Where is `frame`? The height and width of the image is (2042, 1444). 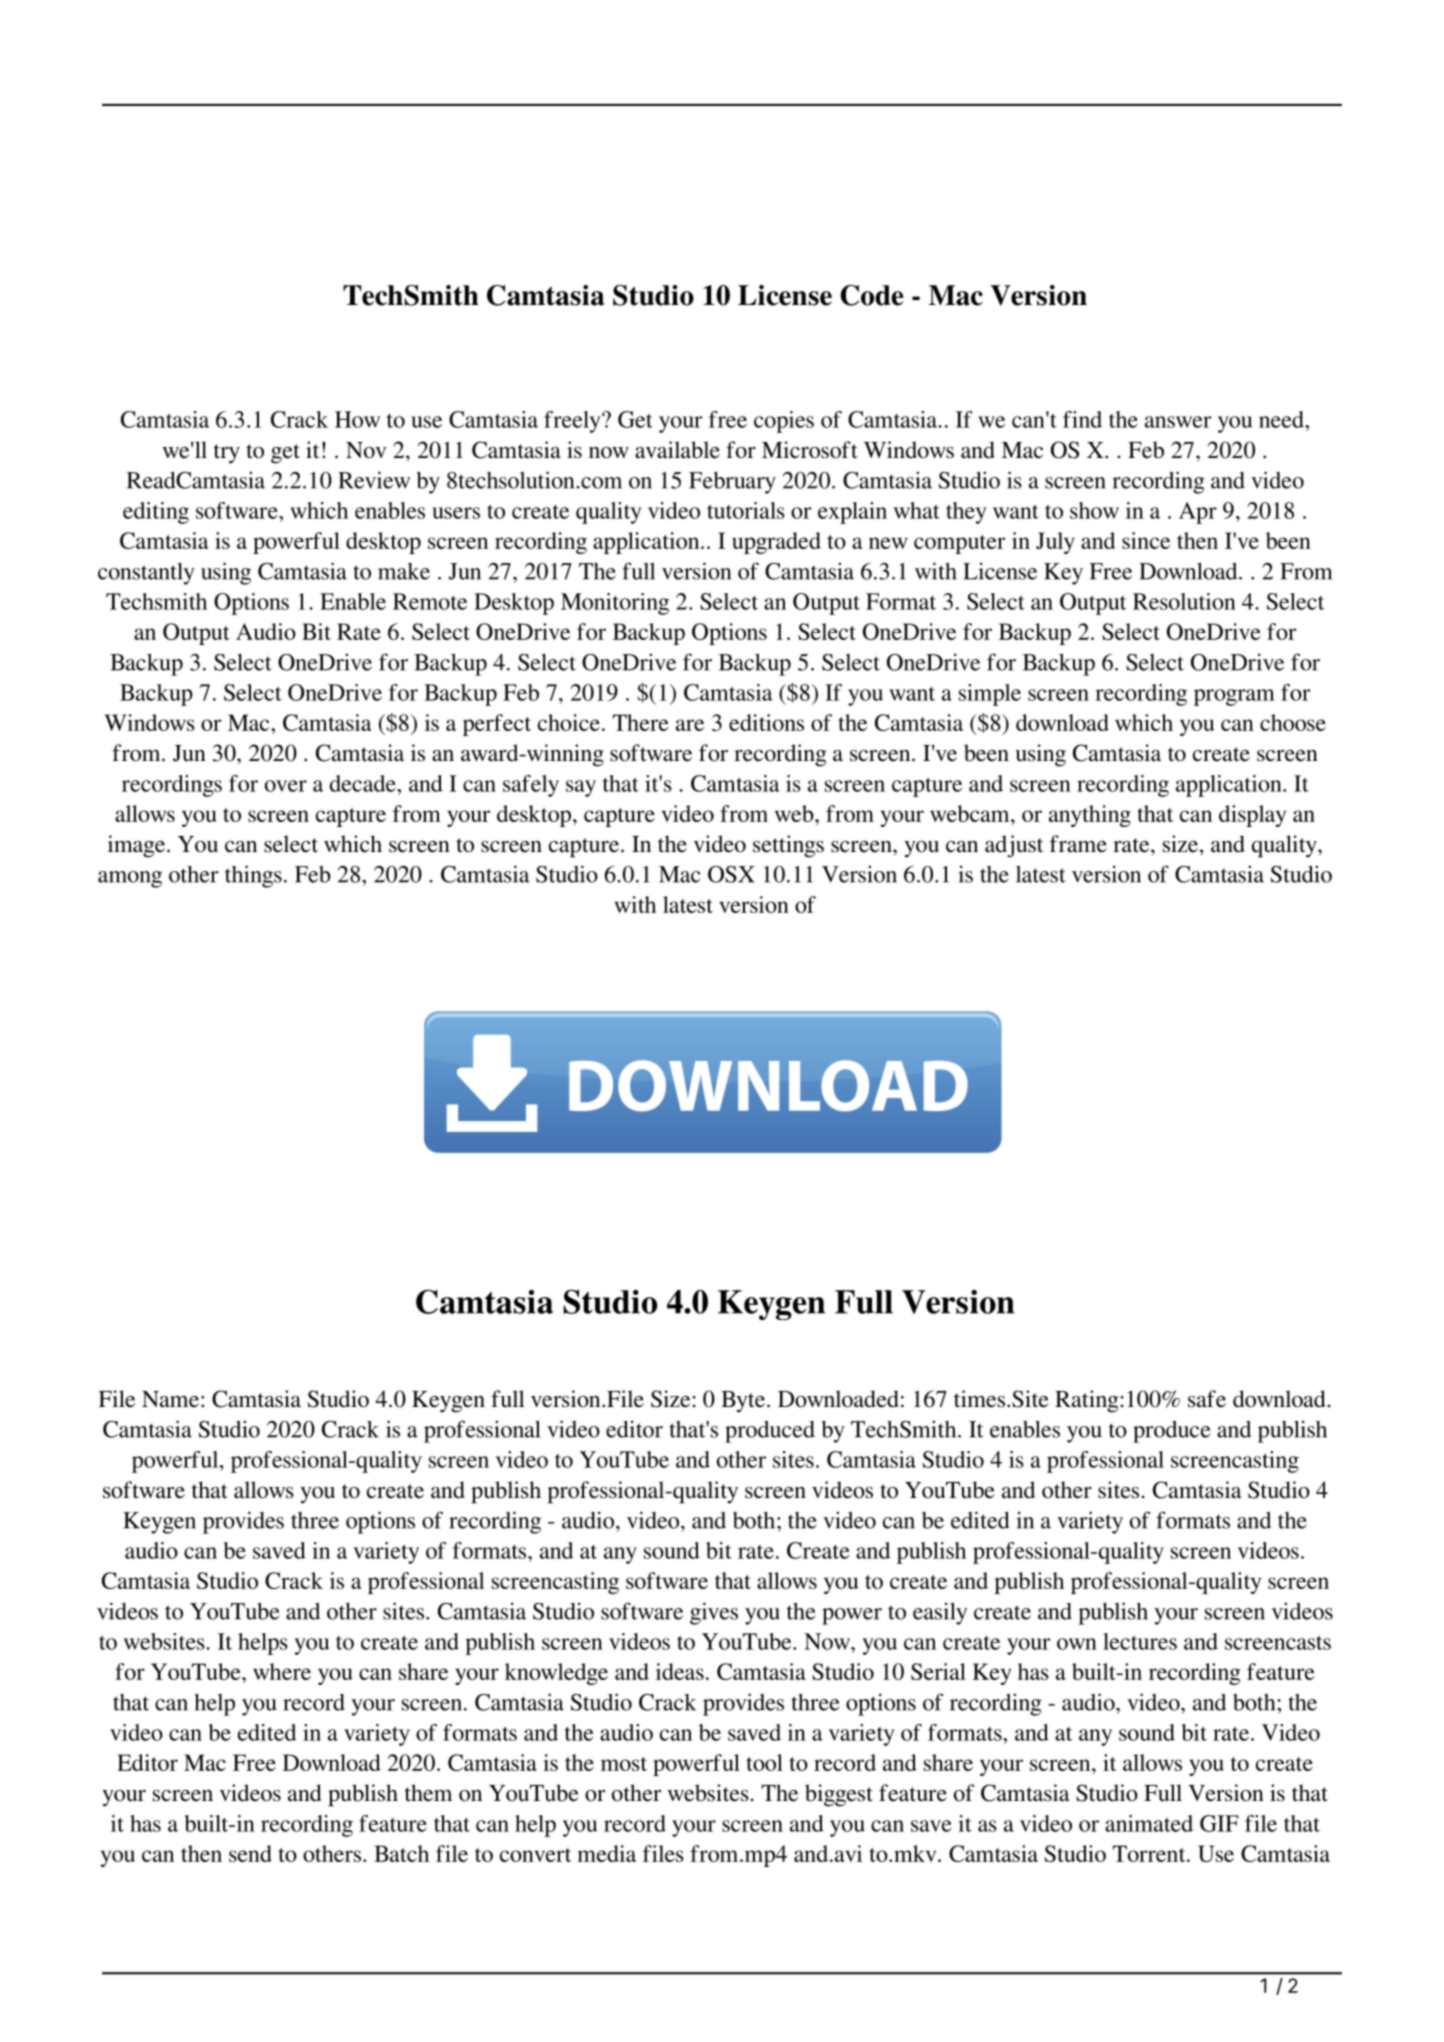
frame is located at coordinates (1078, 844).
